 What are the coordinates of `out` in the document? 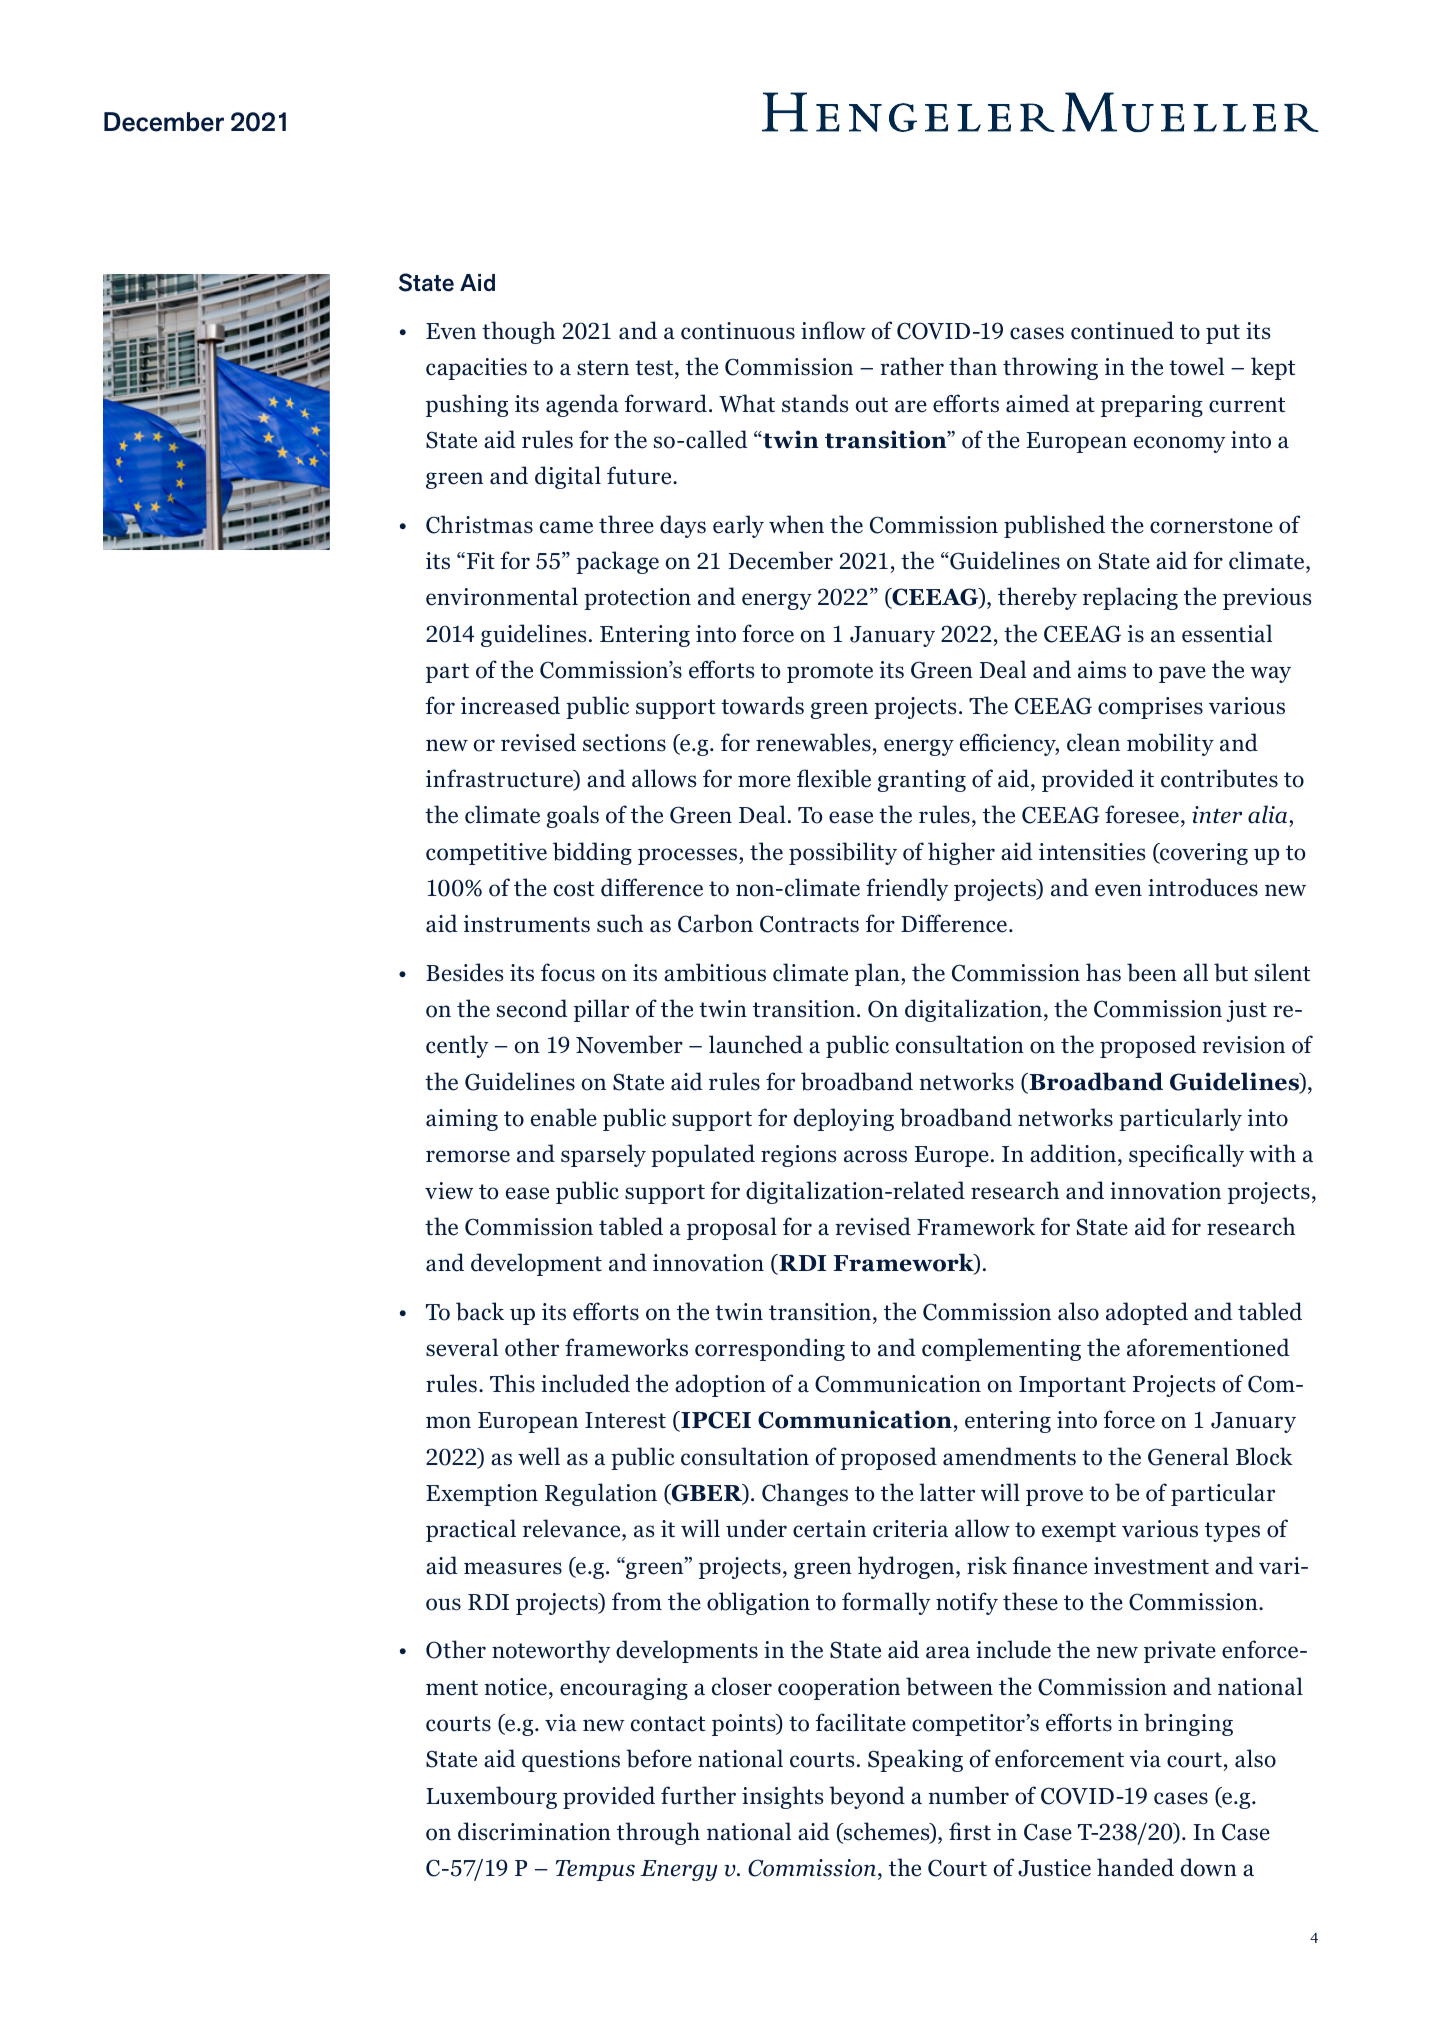 It's located at (872, 405).
